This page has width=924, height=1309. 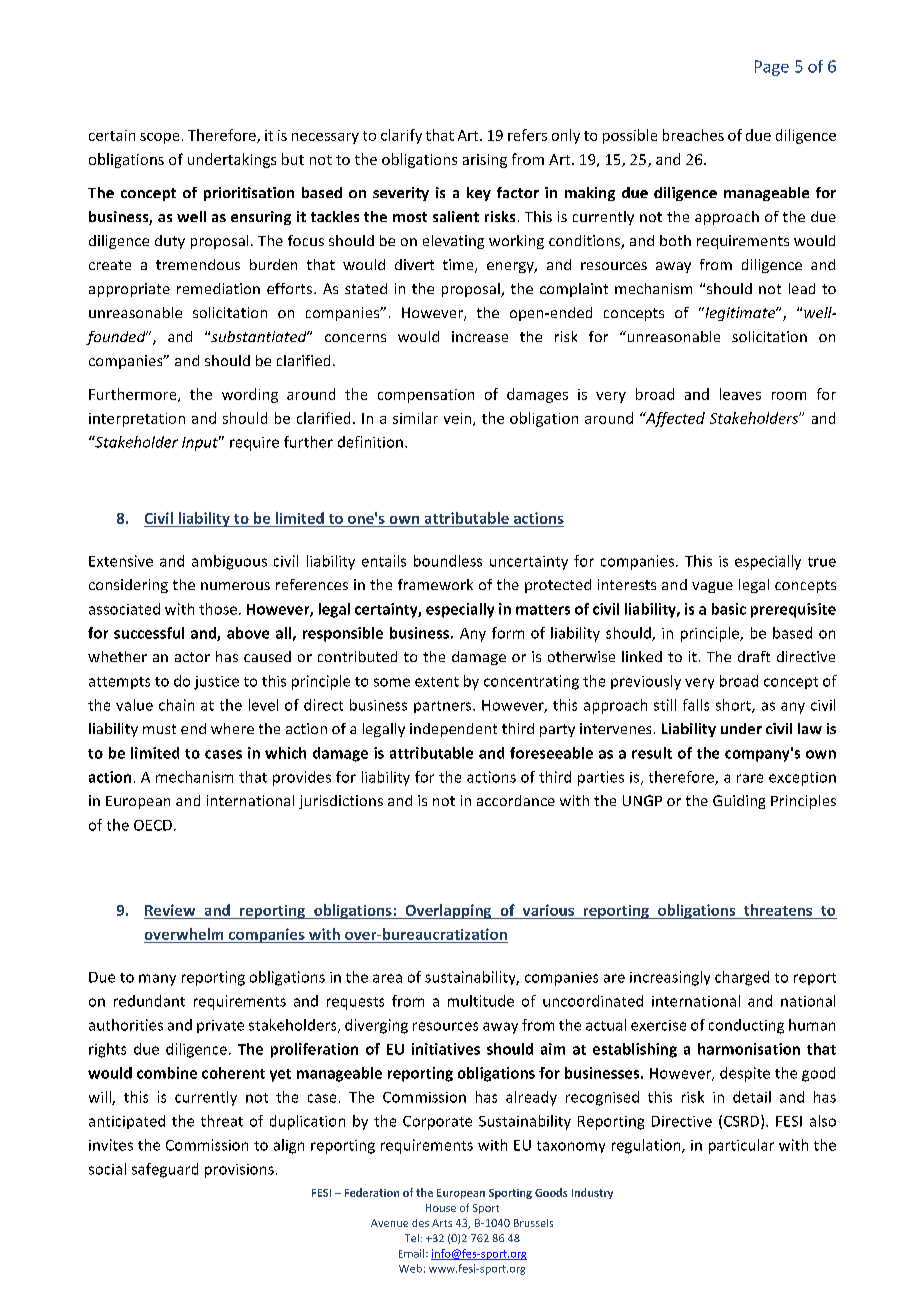 What do you see at coordinates (459, 419) in the page?
I see `vein` at bounding box center [459, 419].
